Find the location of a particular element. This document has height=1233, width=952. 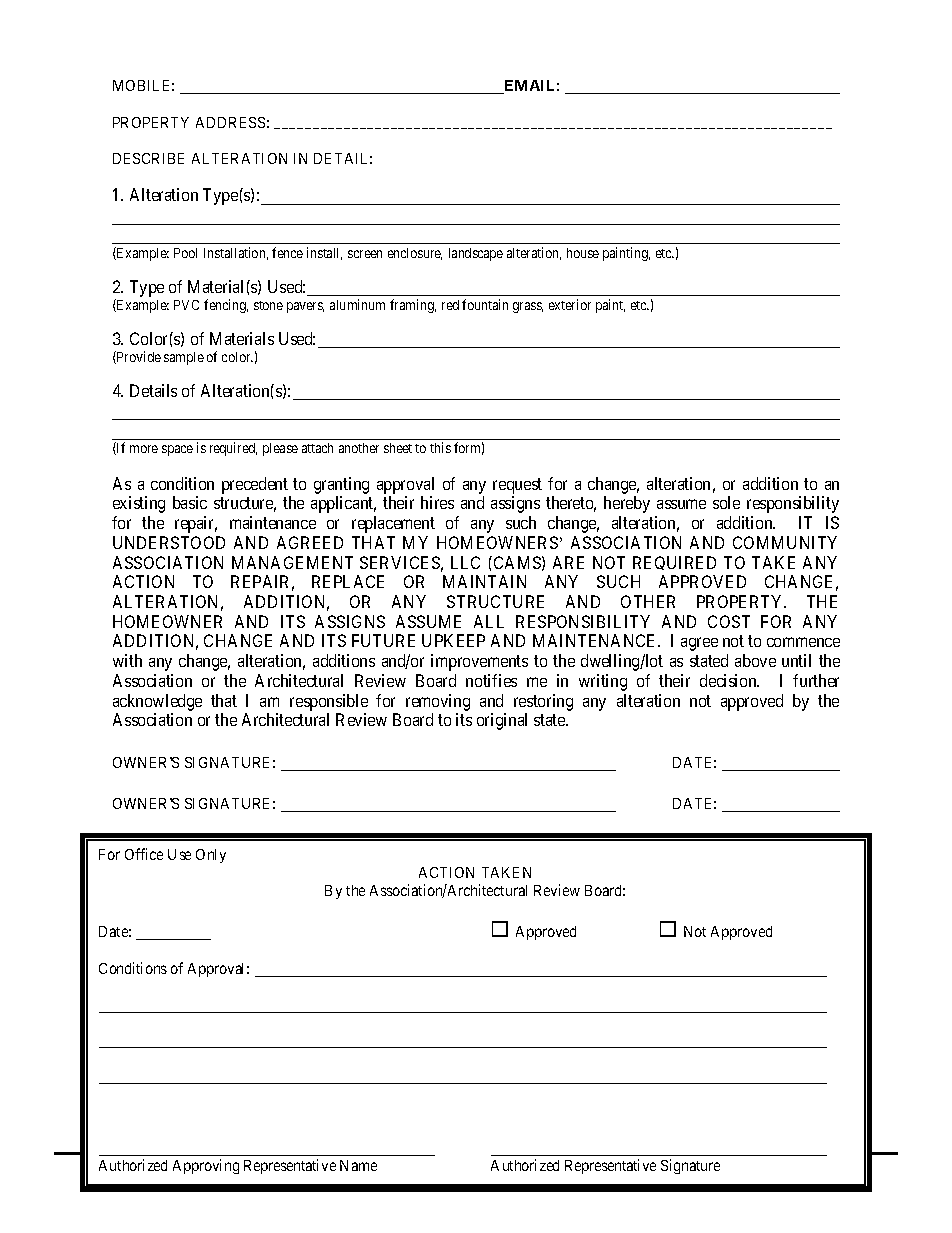

Name is located at coordinates (358, 1165).
